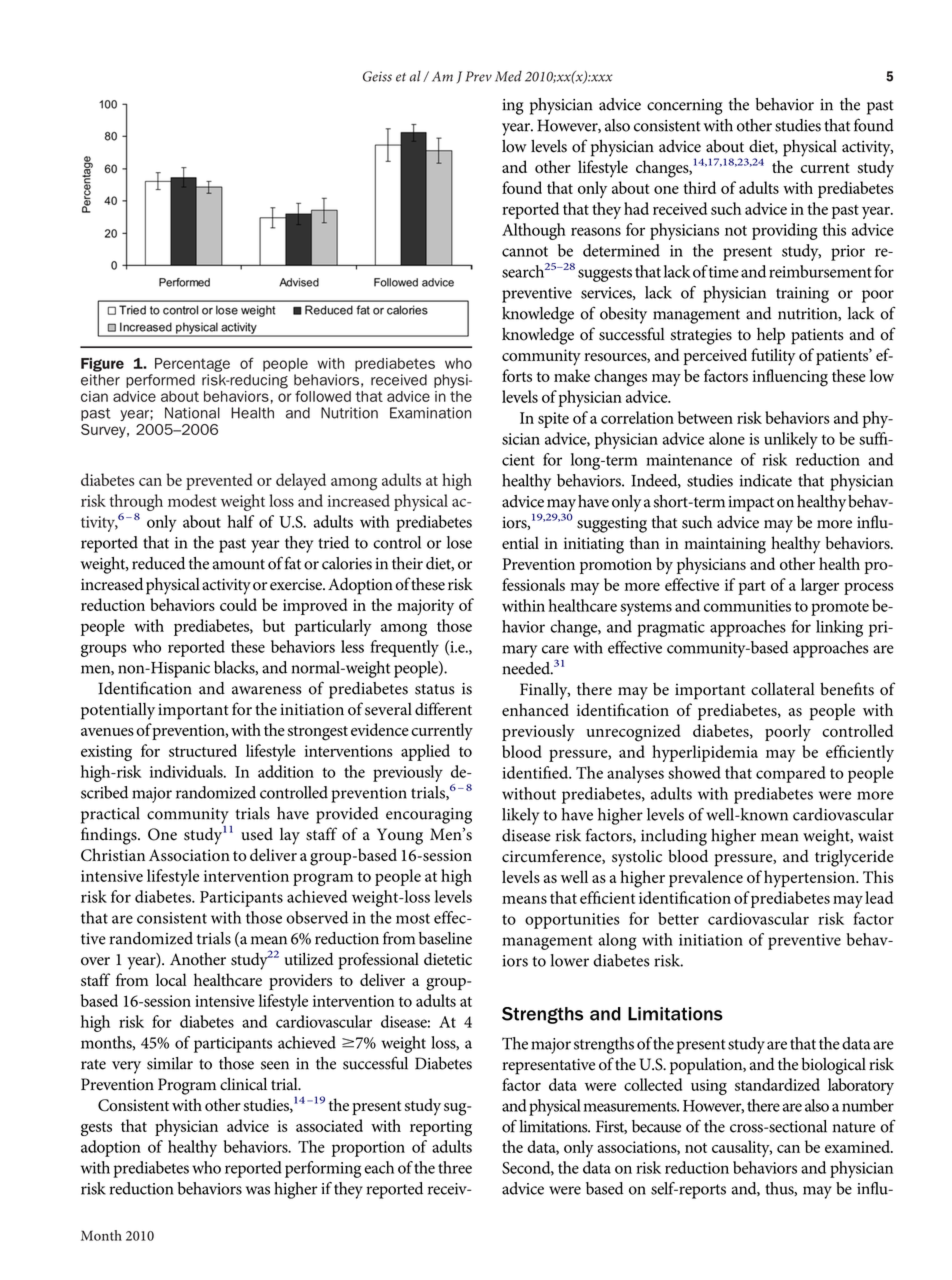  I want to click on modest, so click(192, 500).
